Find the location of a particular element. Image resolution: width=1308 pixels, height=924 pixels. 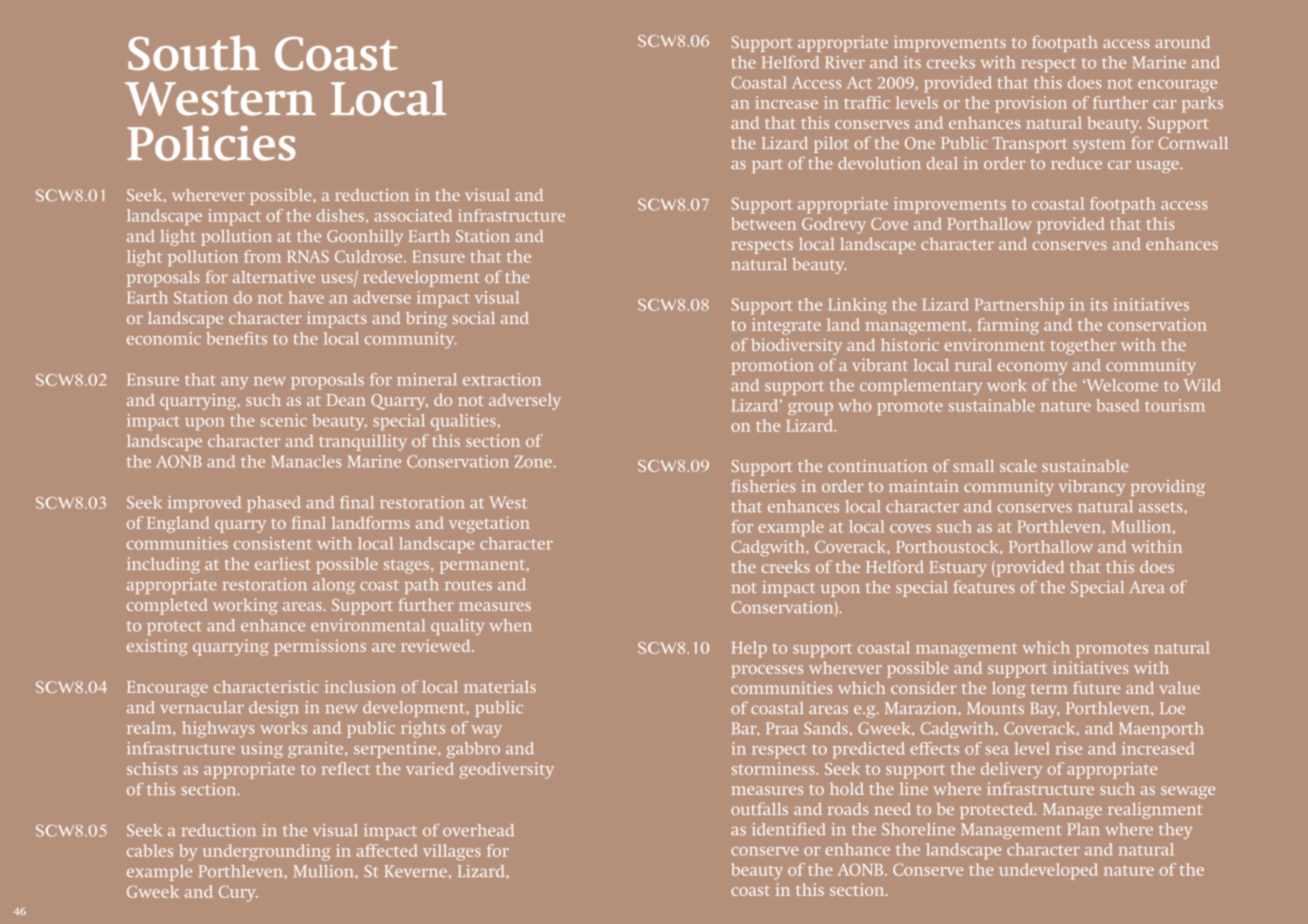

identified is located at coordinates (789, 829).
